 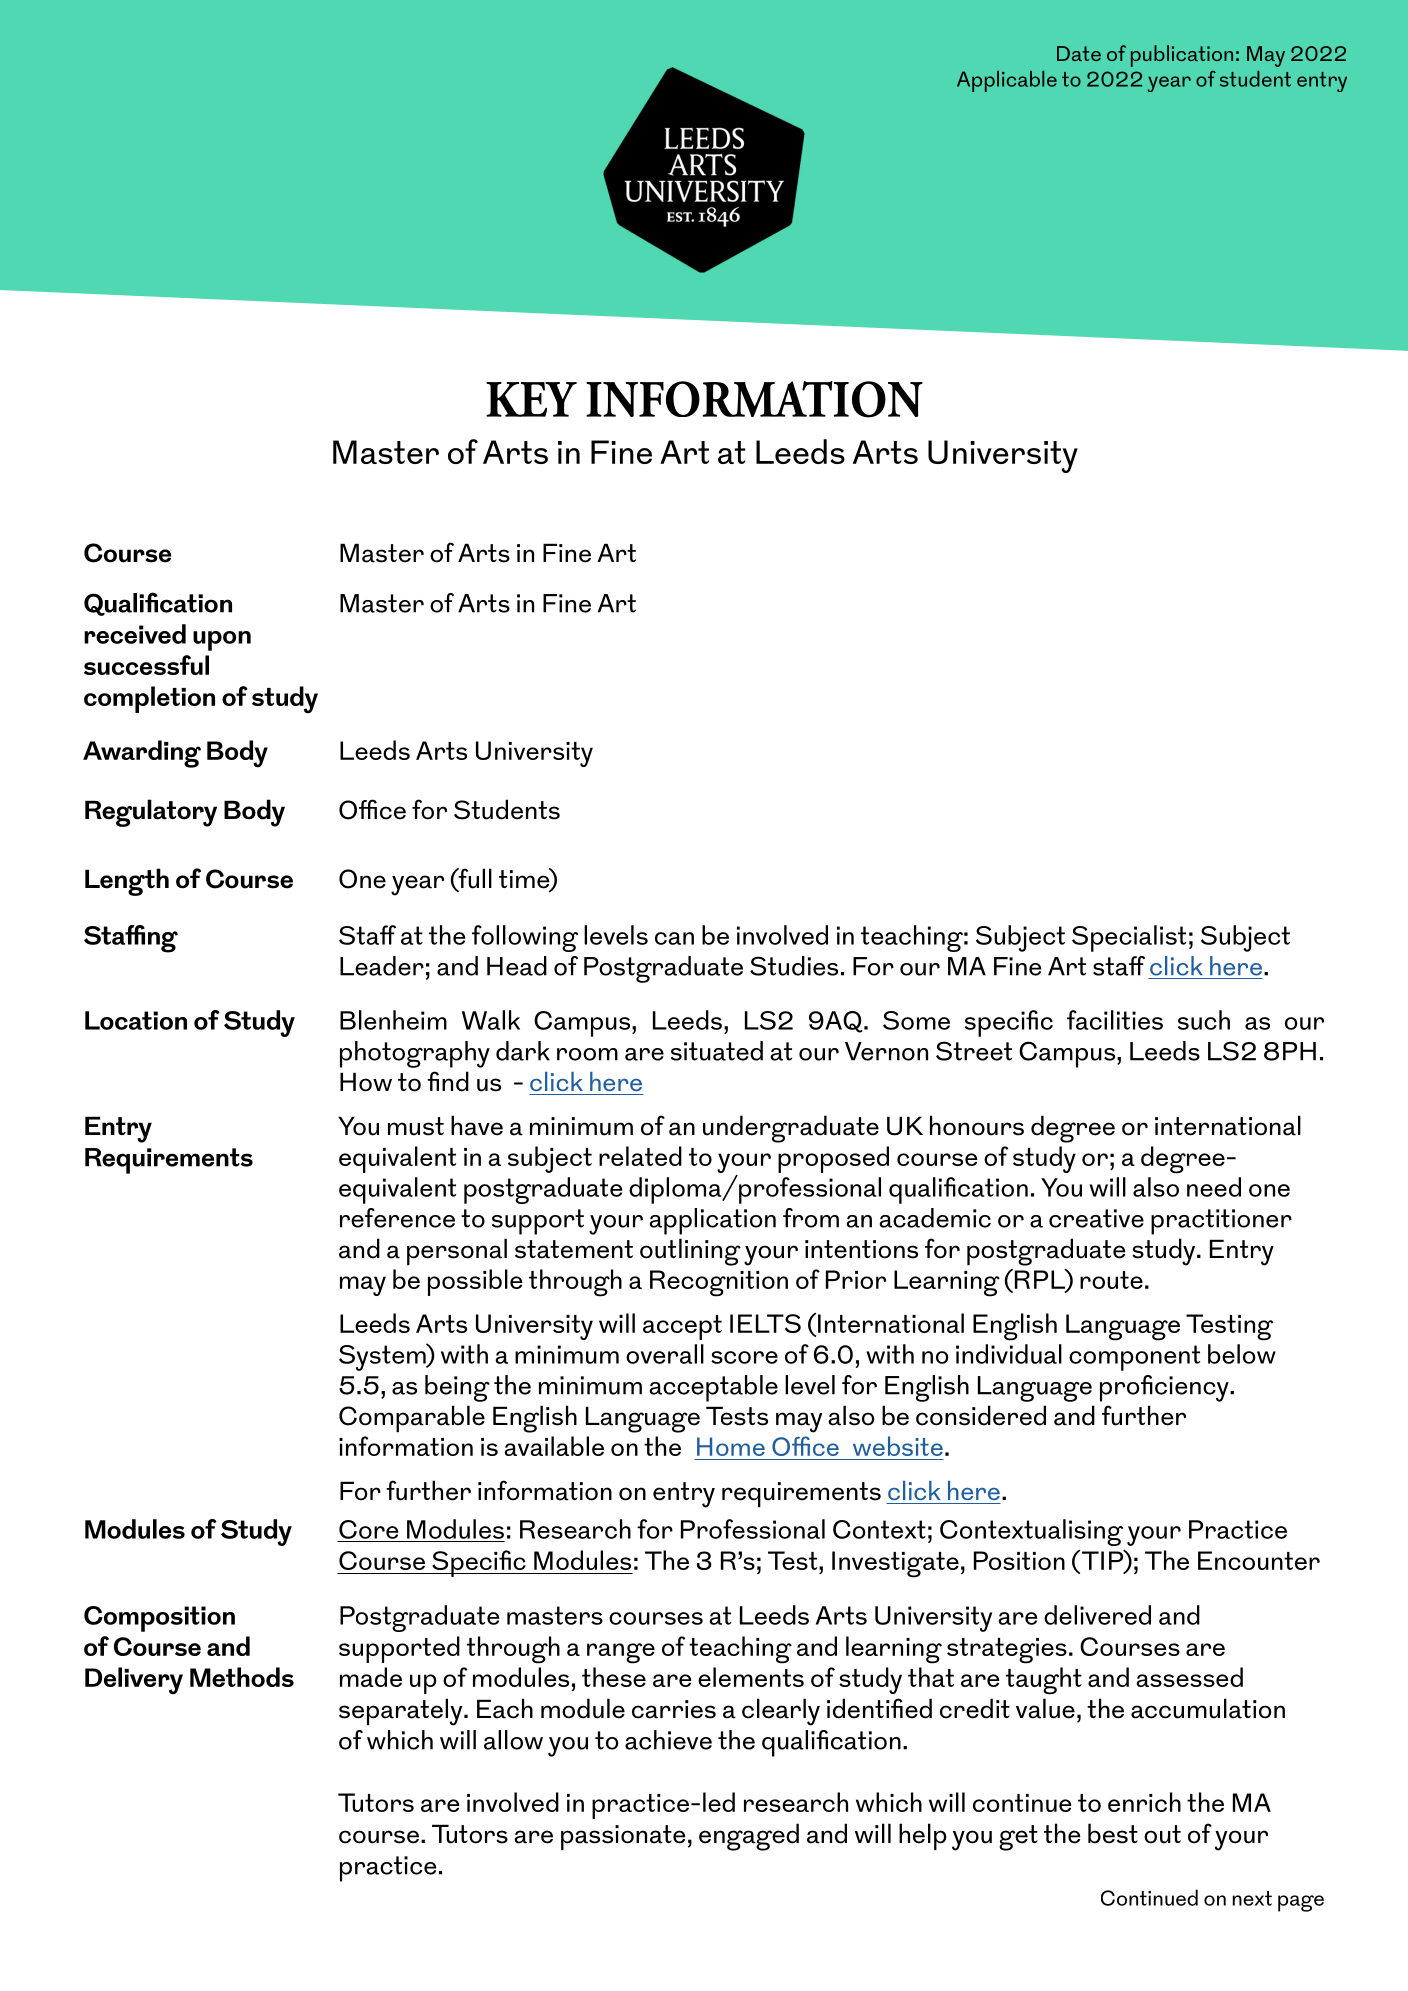 I want to click on can, so click(x=674, y=938).
